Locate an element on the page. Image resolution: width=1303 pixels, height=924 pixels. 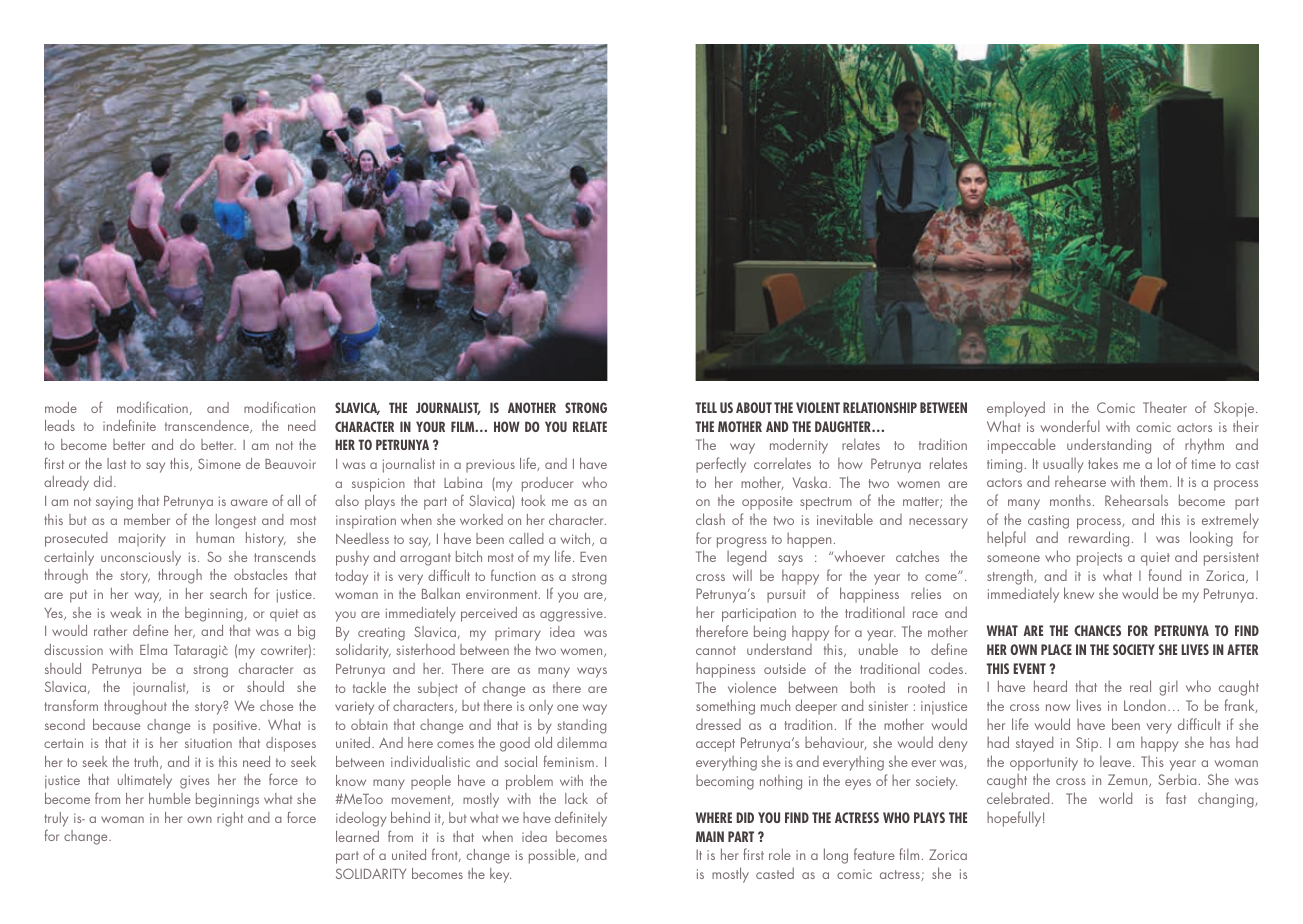
wonderful is located at coordinates (1070, 426).
